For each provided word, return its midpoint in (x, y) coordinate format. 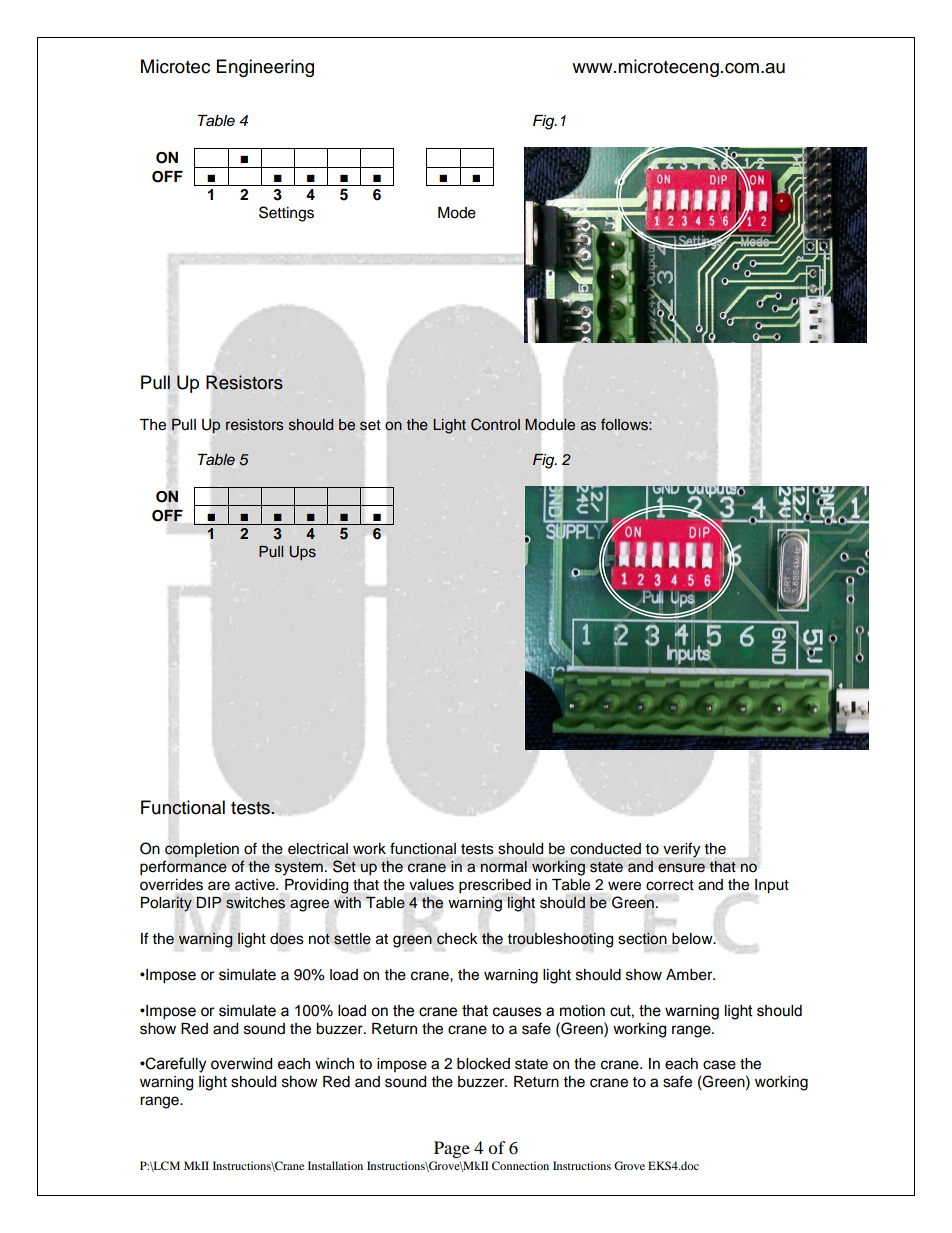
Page (452, 1149)
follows (625, 424)
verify (681, 850)
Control (495, 424)
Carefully (175, 1065)
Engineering (265, 68)
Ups (303, 553)
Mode (457, 213)
